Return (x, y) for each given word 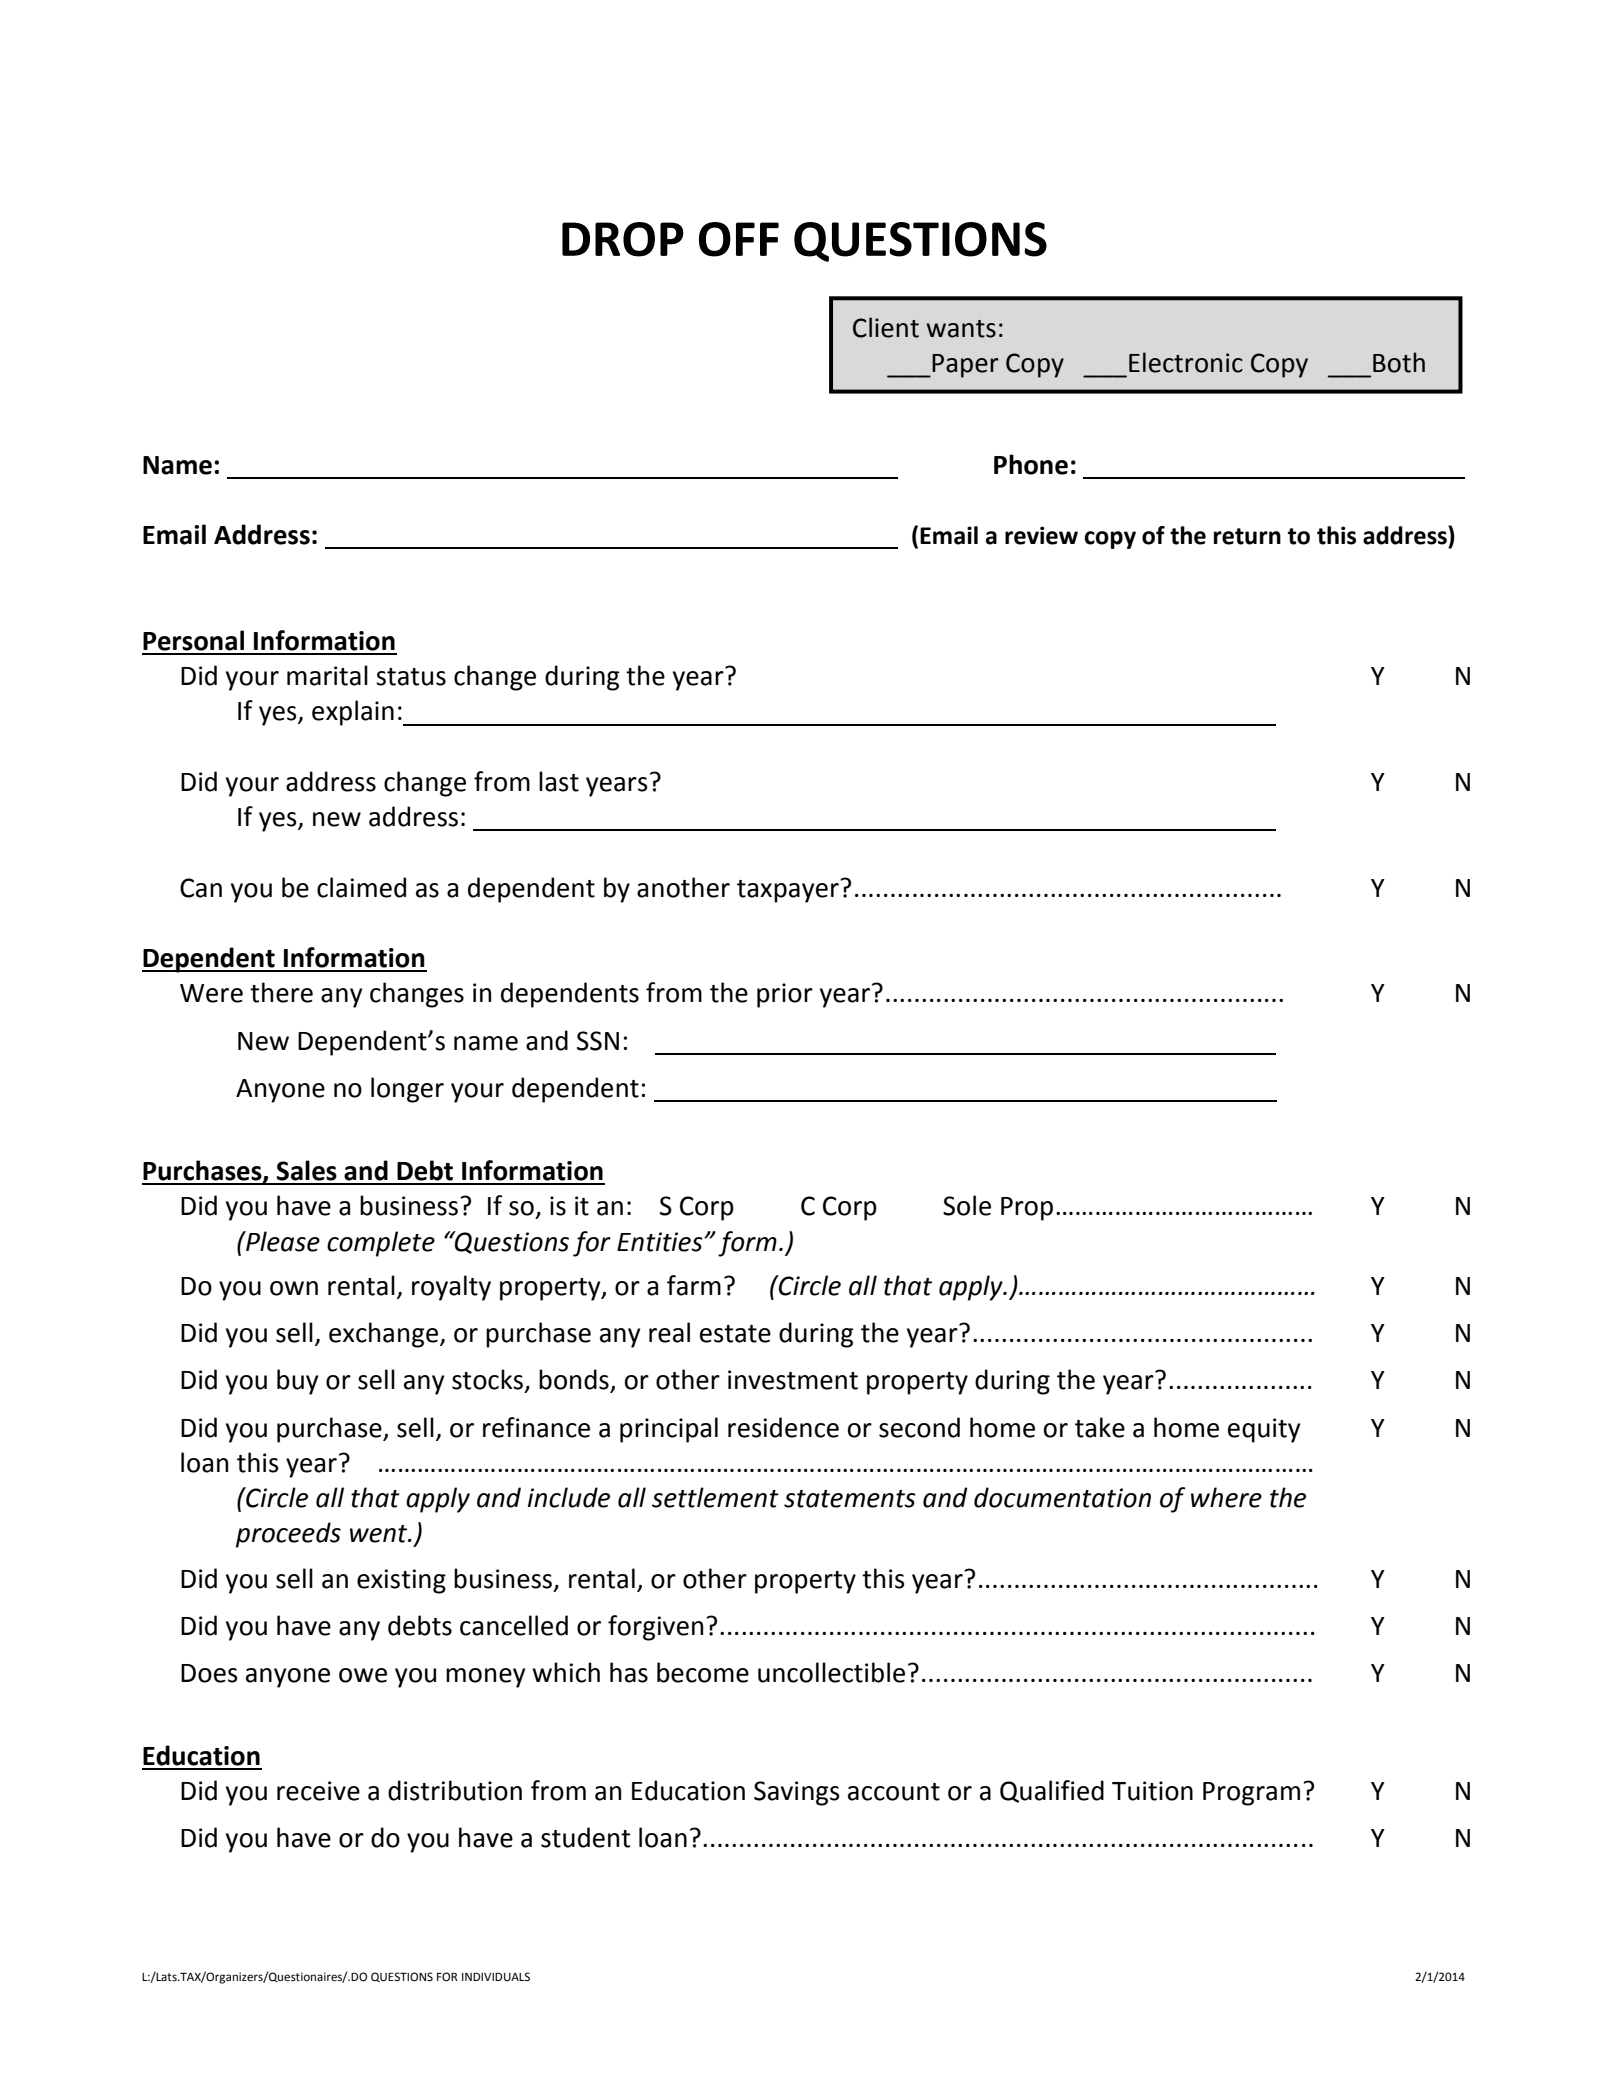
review (1041, 535)
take (1100, 1427)
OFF (739, 239)
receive (318, 1791)
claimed (361, 887)
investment (793, 1380)
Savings (797, 1793)
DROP (623, 239)
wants (961, 329)
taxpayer (789, 891)
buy (298, 1382)
